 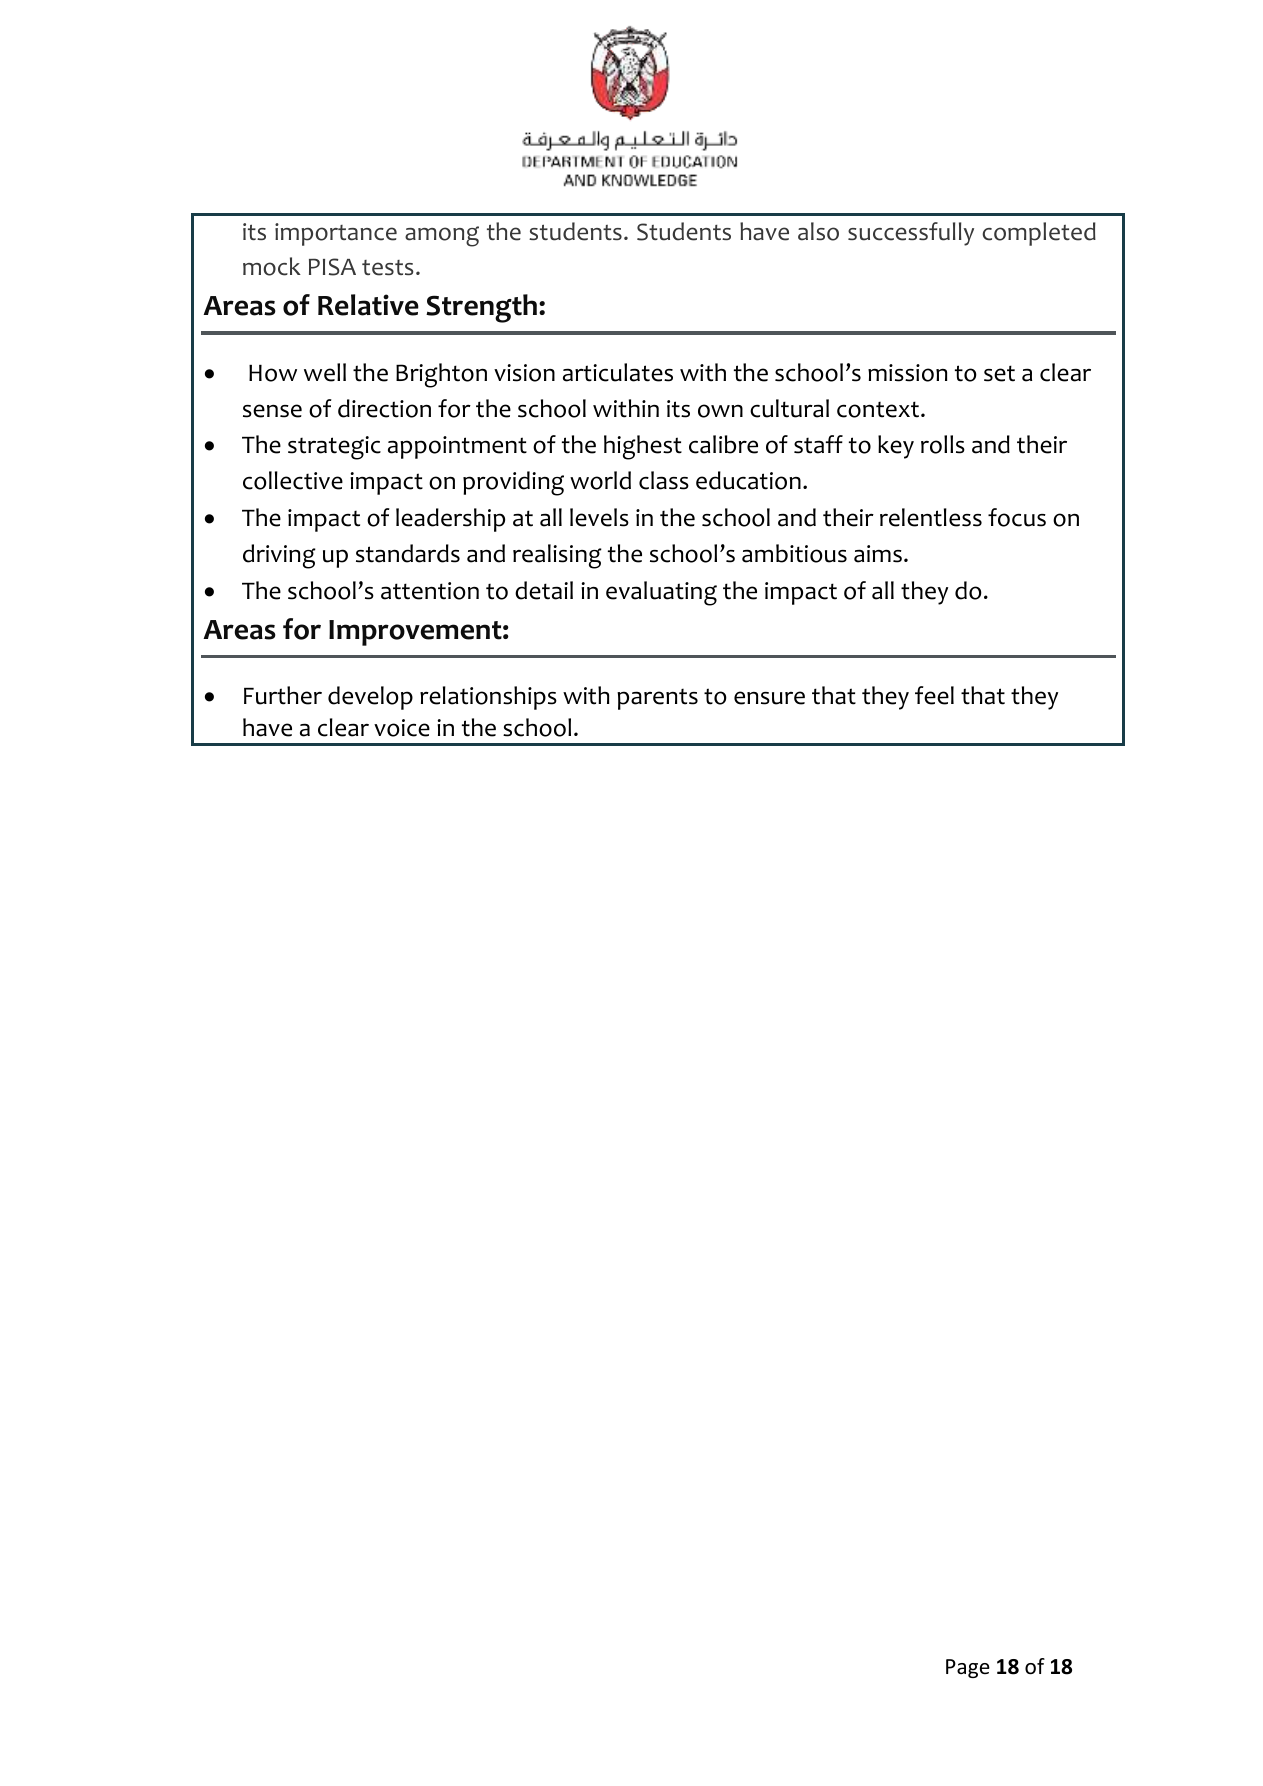 I want to click on Page, so click(x=968, y=1668).
